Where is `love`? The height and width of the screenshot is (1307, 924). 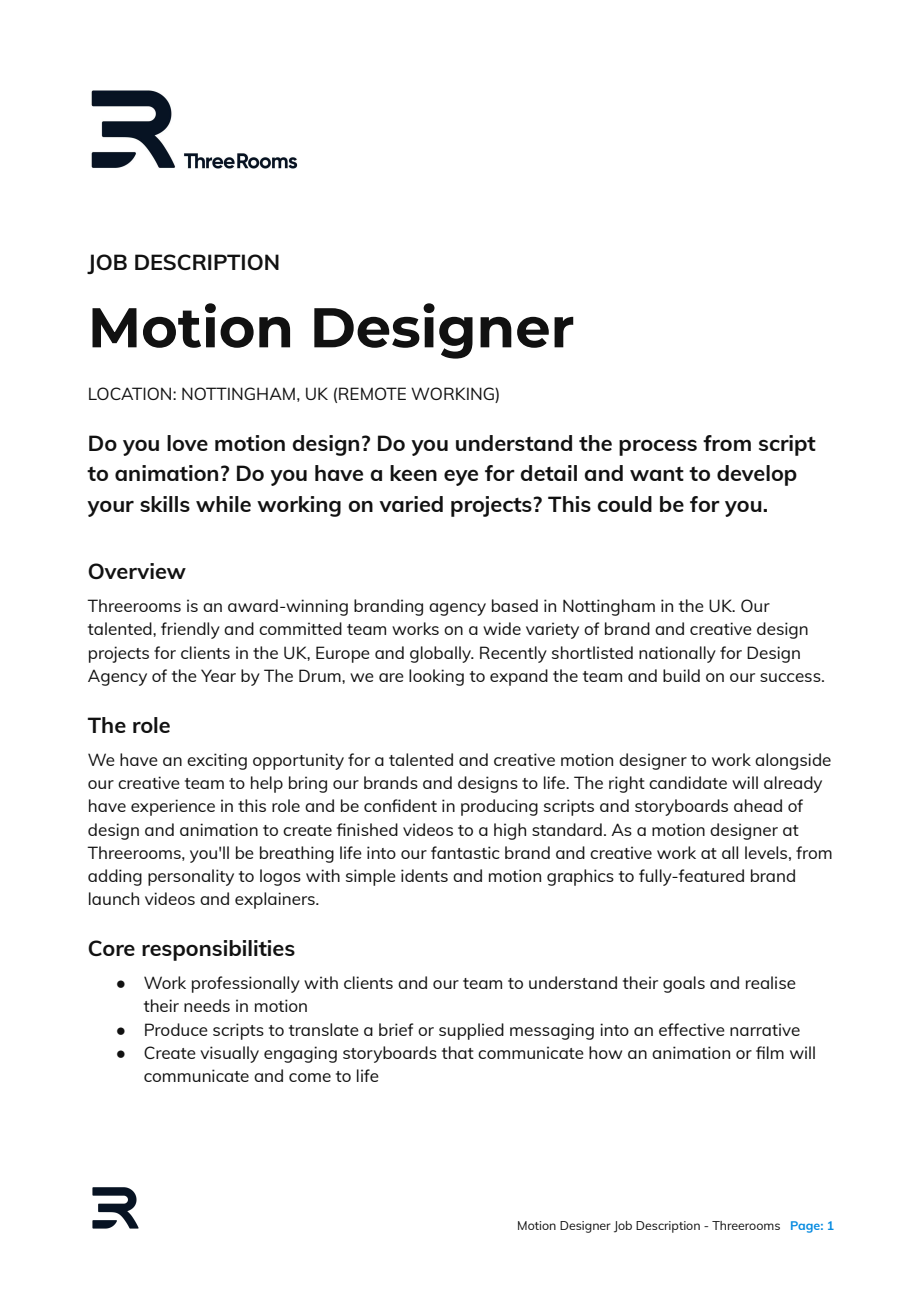
love is located at coordinates (187, 443).
